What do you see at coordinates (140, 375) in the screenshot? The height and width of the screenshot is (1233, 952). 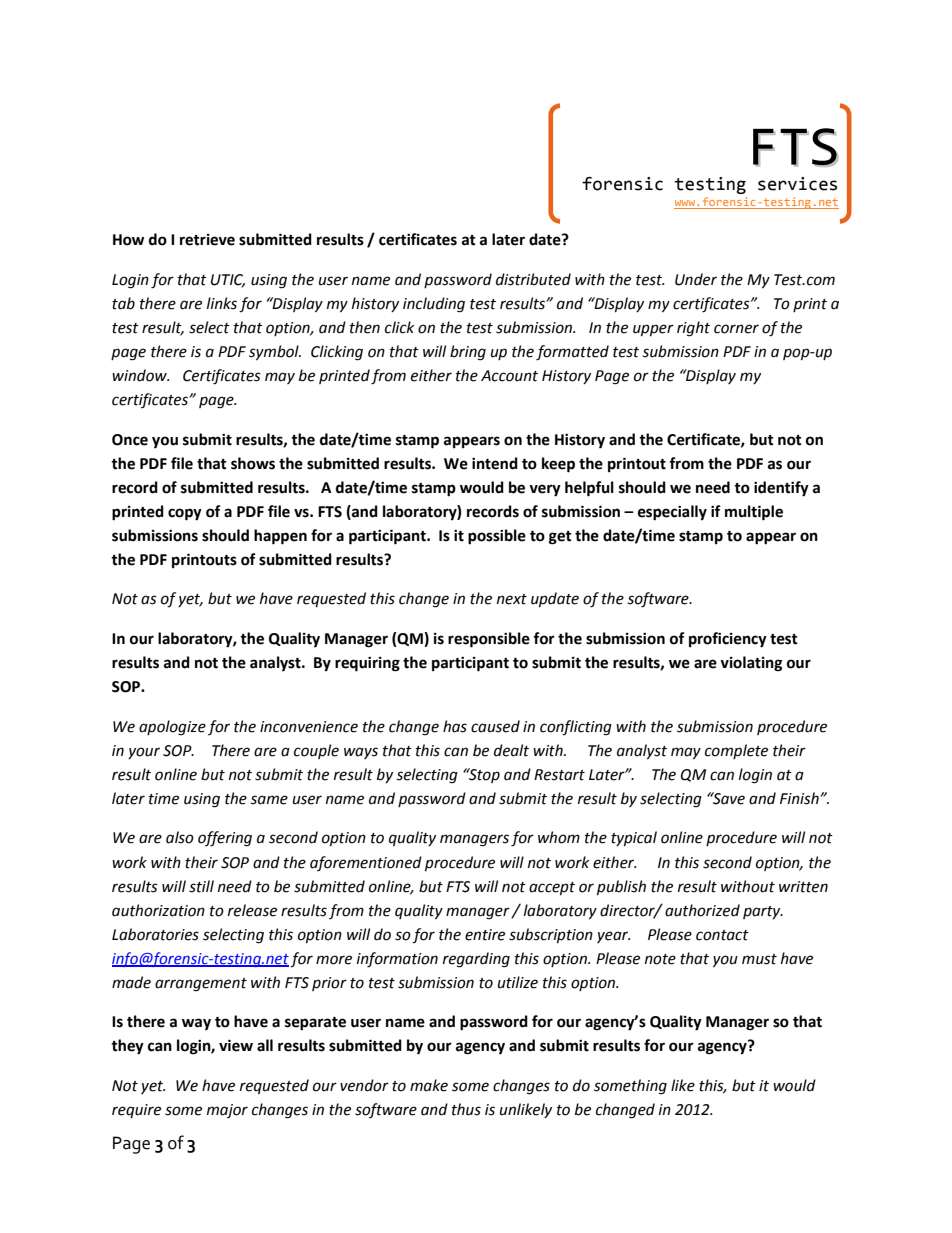 I see `window` at bounding box center [140, 375].
